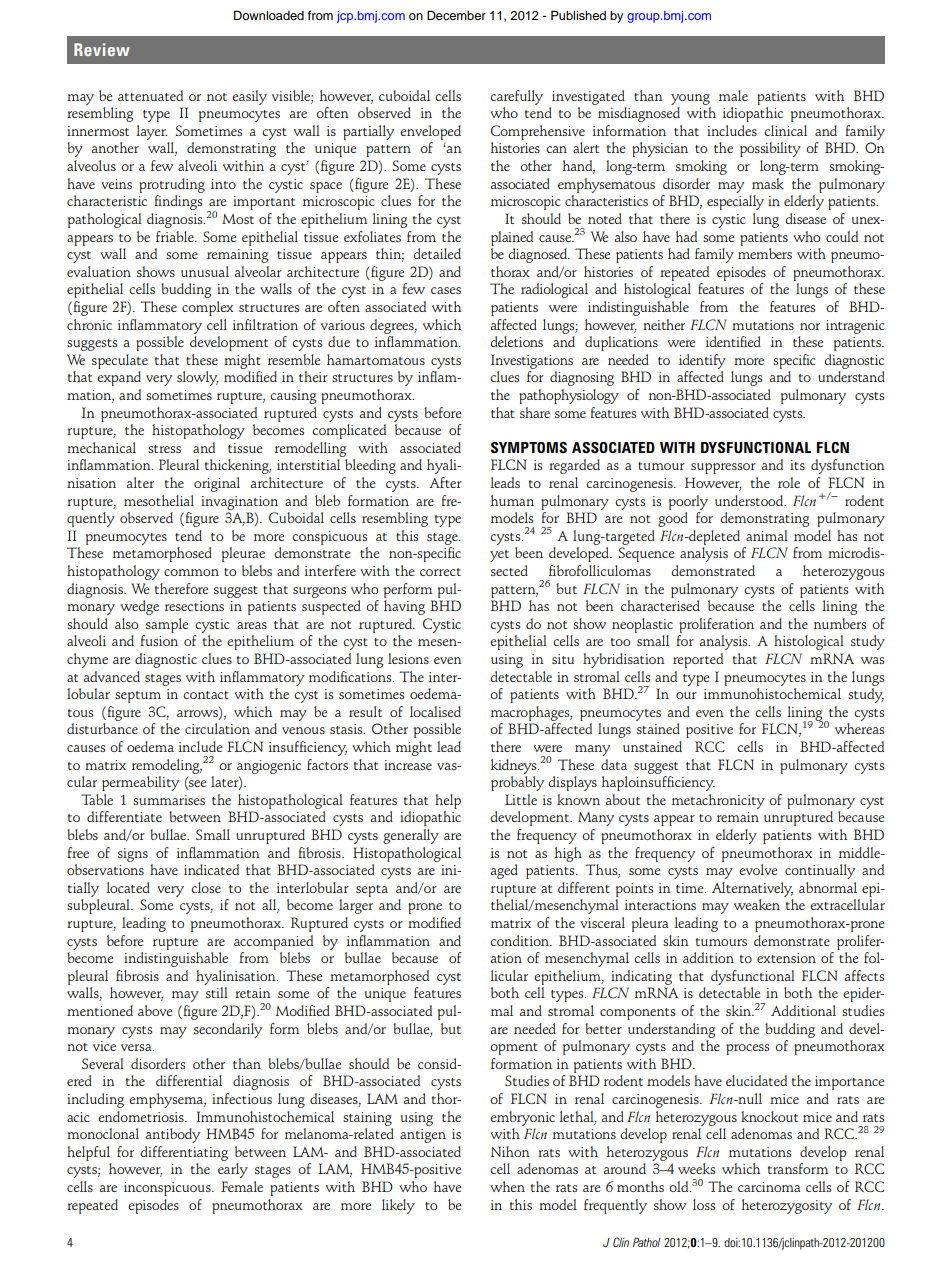  What do you see at coordinates (440, 572) in the screenshot?
I see `correct` at bounding box center [440, 572].
